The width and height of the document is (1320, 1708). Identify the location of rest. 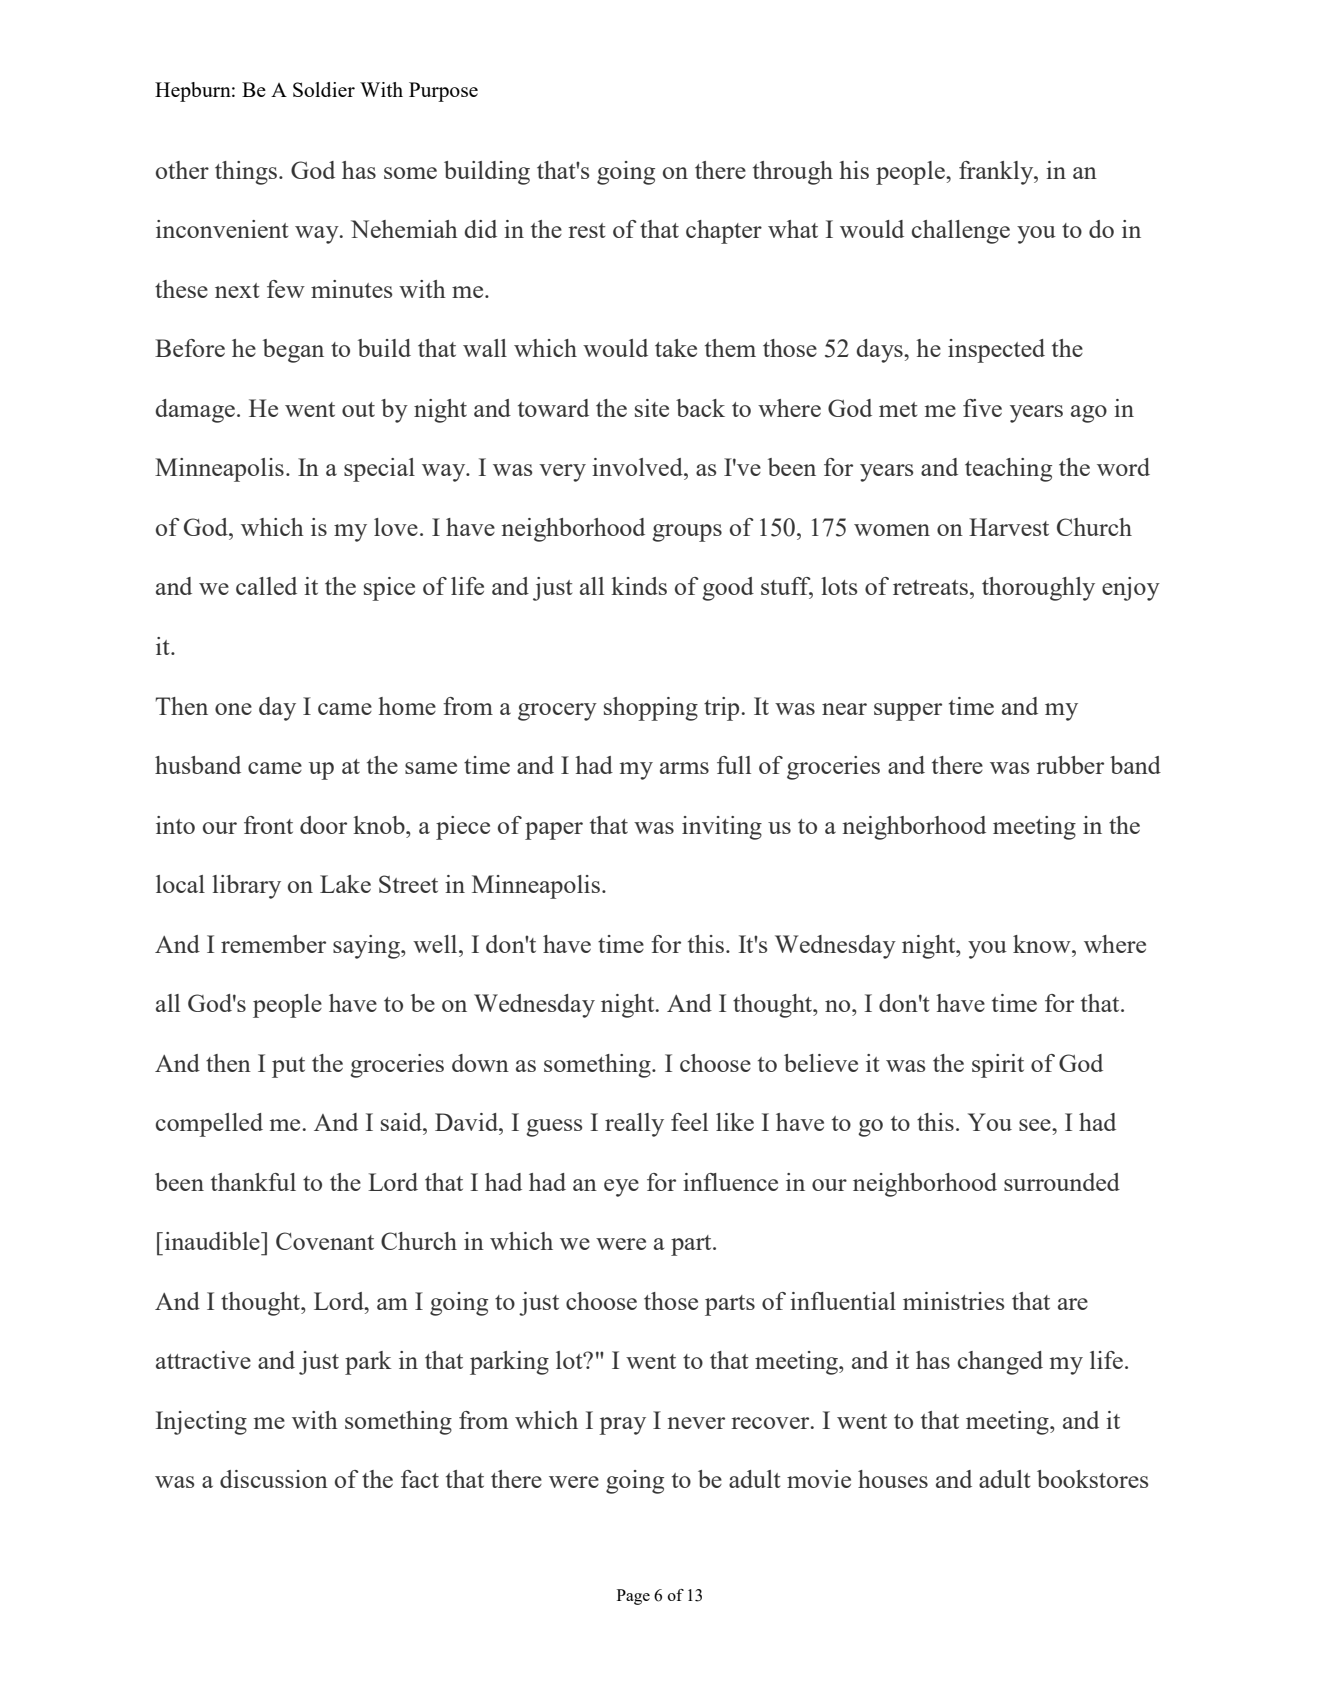
(586, 230).
